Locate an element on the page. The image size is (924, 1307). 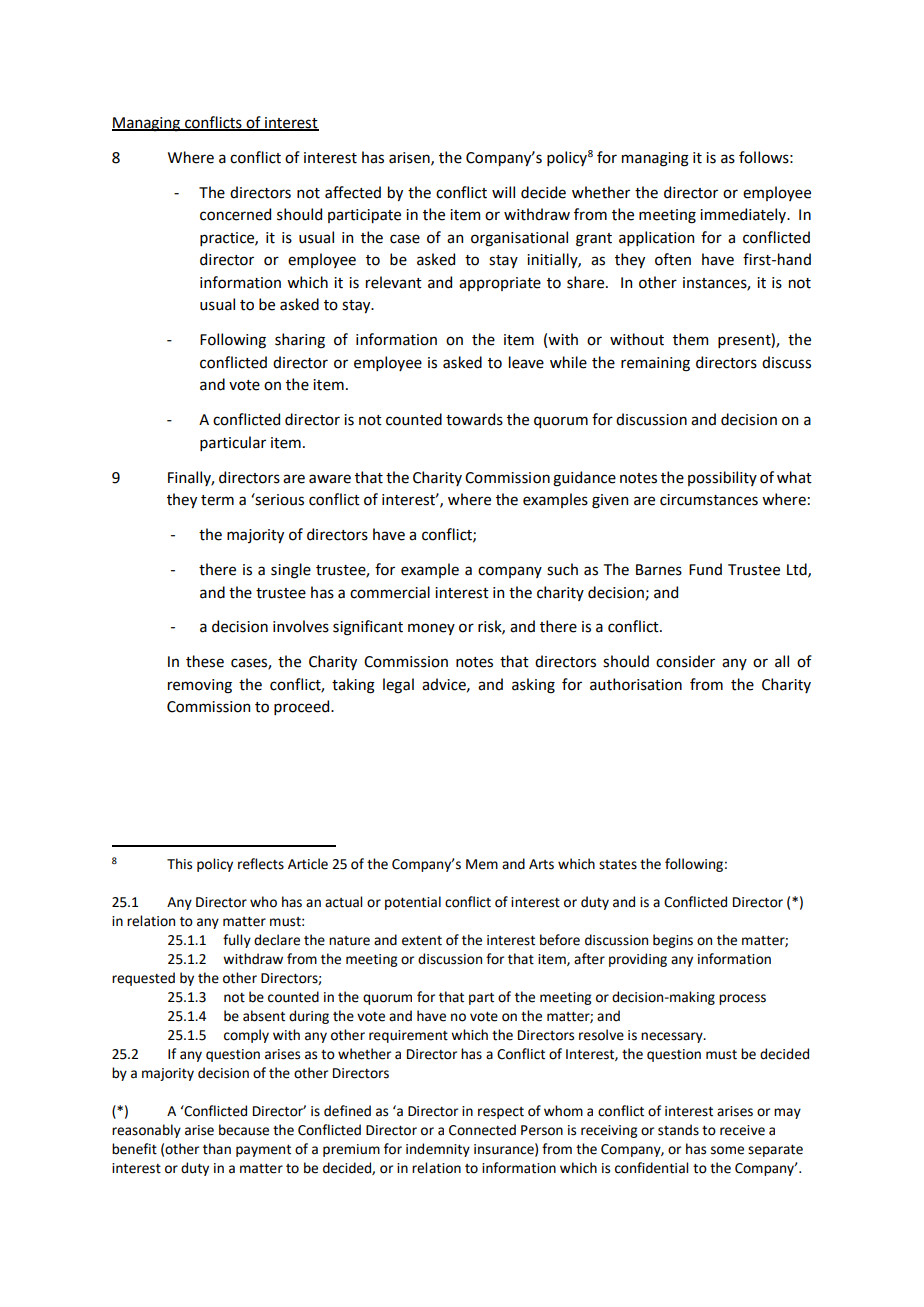
concerned is located at coordinates (235, 214).
